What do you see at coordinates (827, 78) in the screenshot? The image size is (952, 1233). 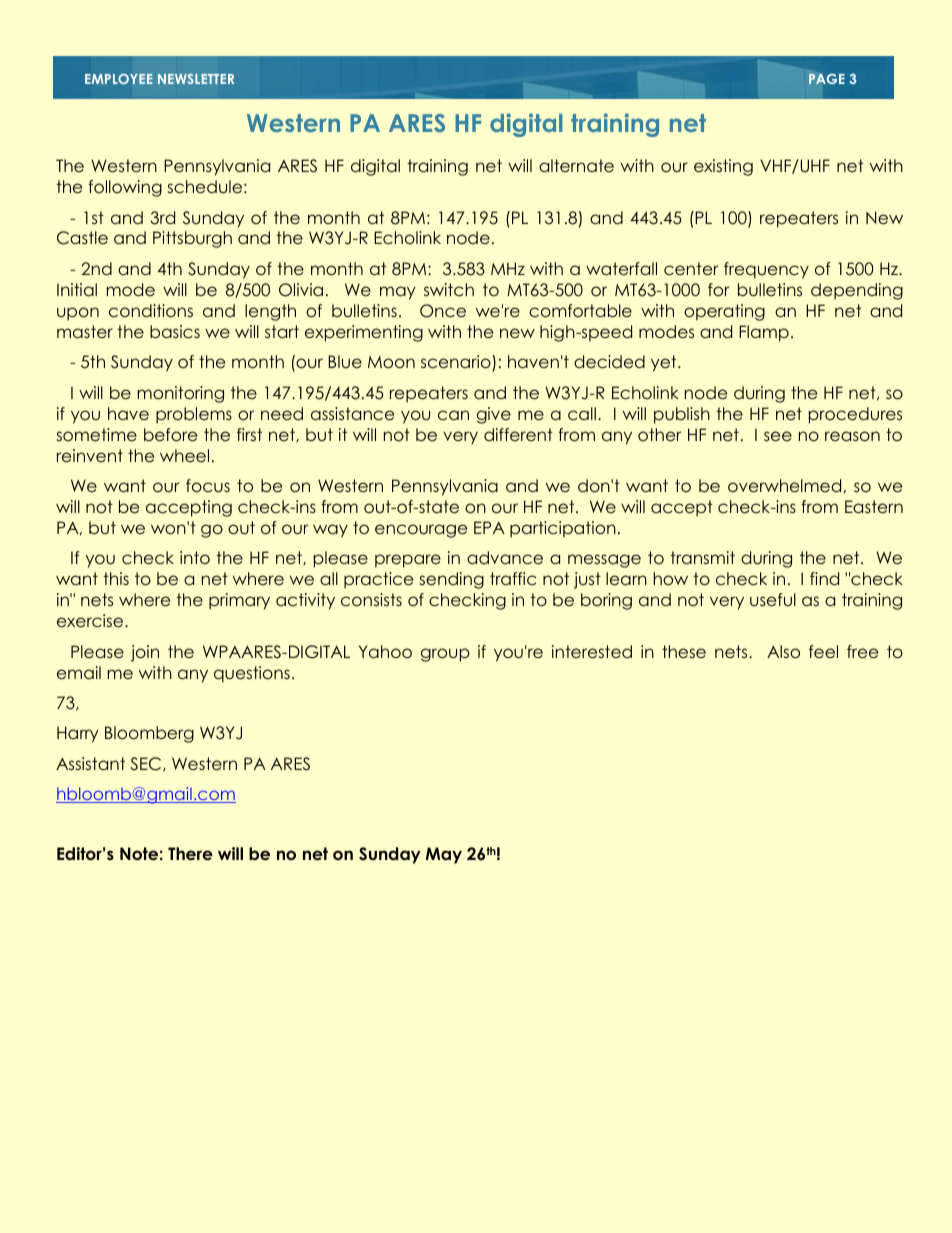 I see `PAGE` at bounding box center [827, 78].
